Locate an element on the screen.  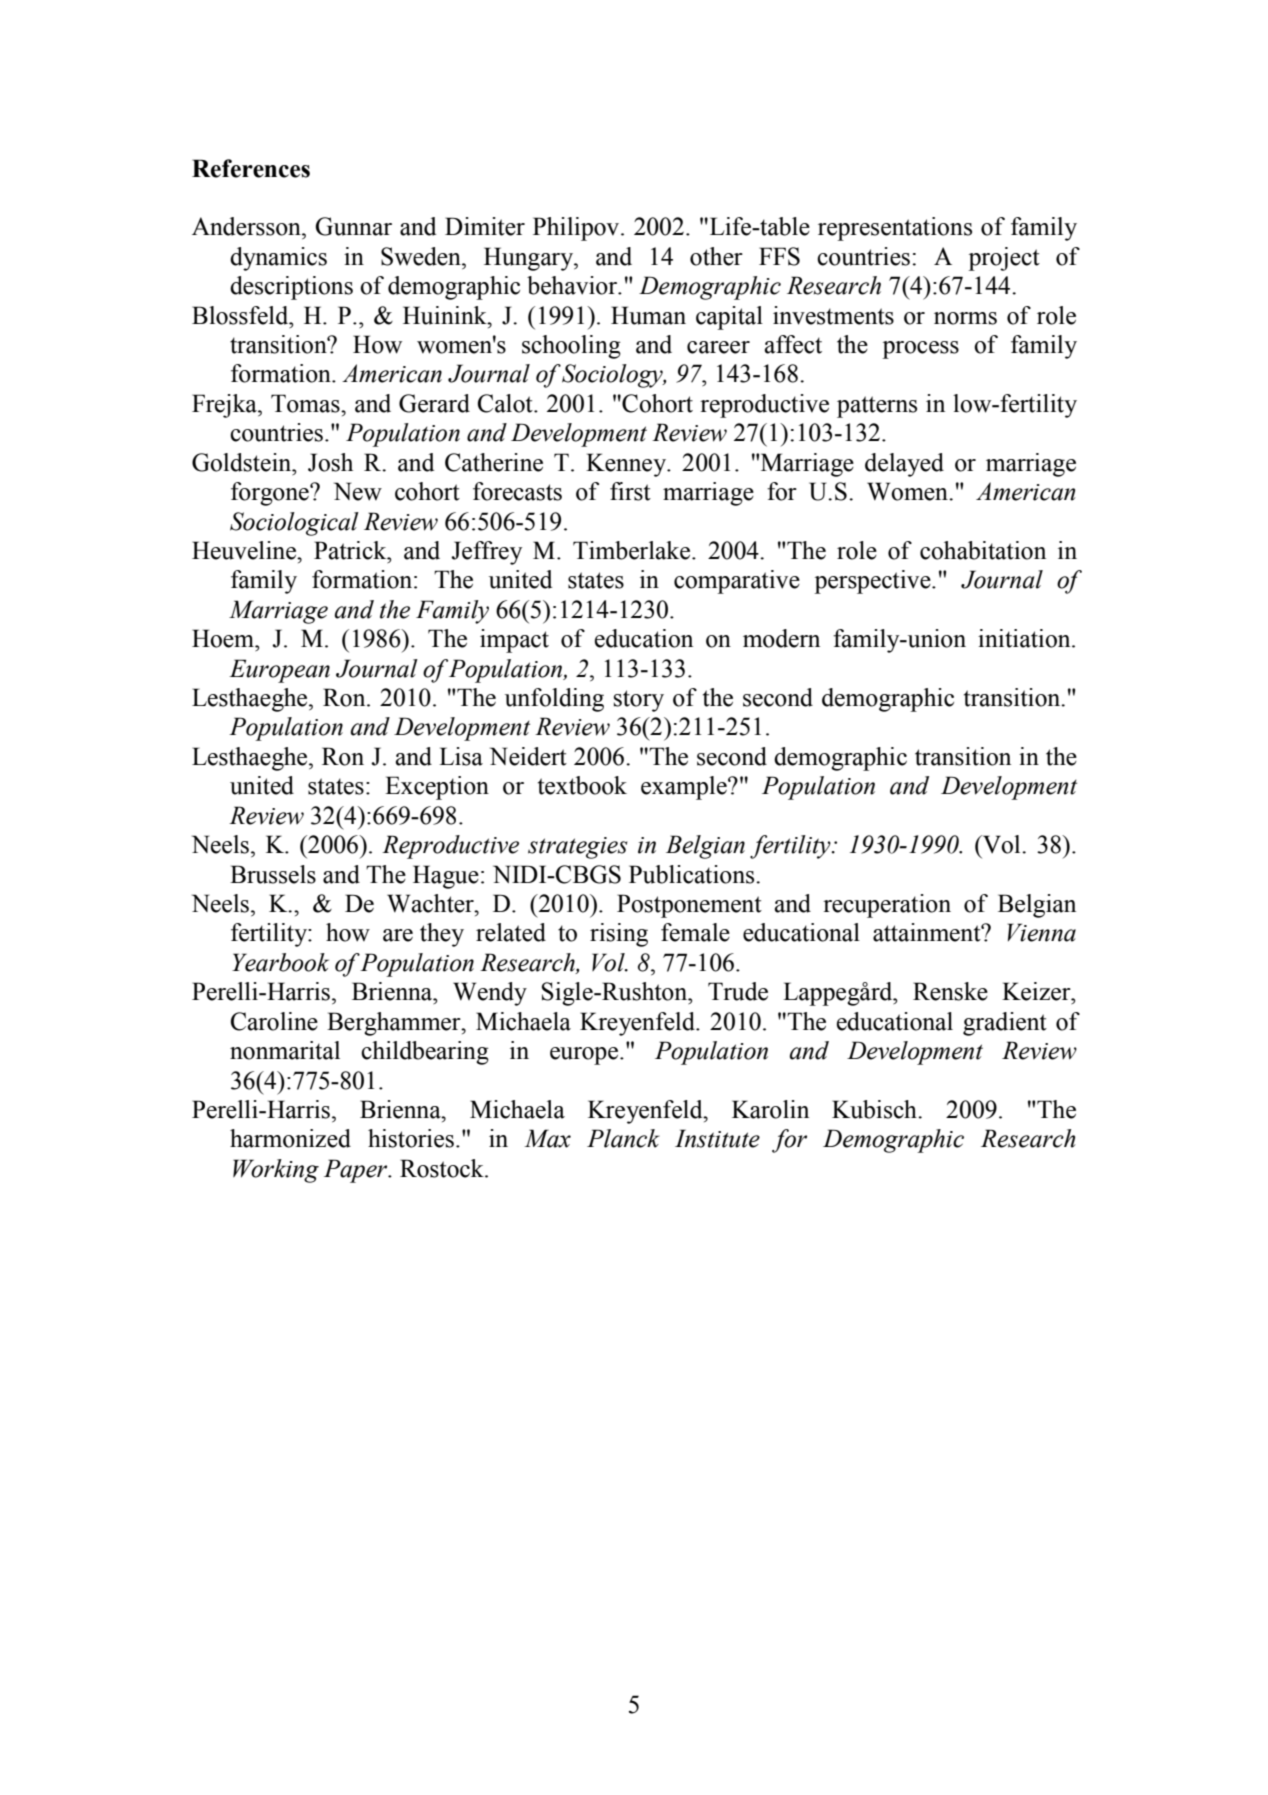
harmonized is located at coordinates (290, 1138).
